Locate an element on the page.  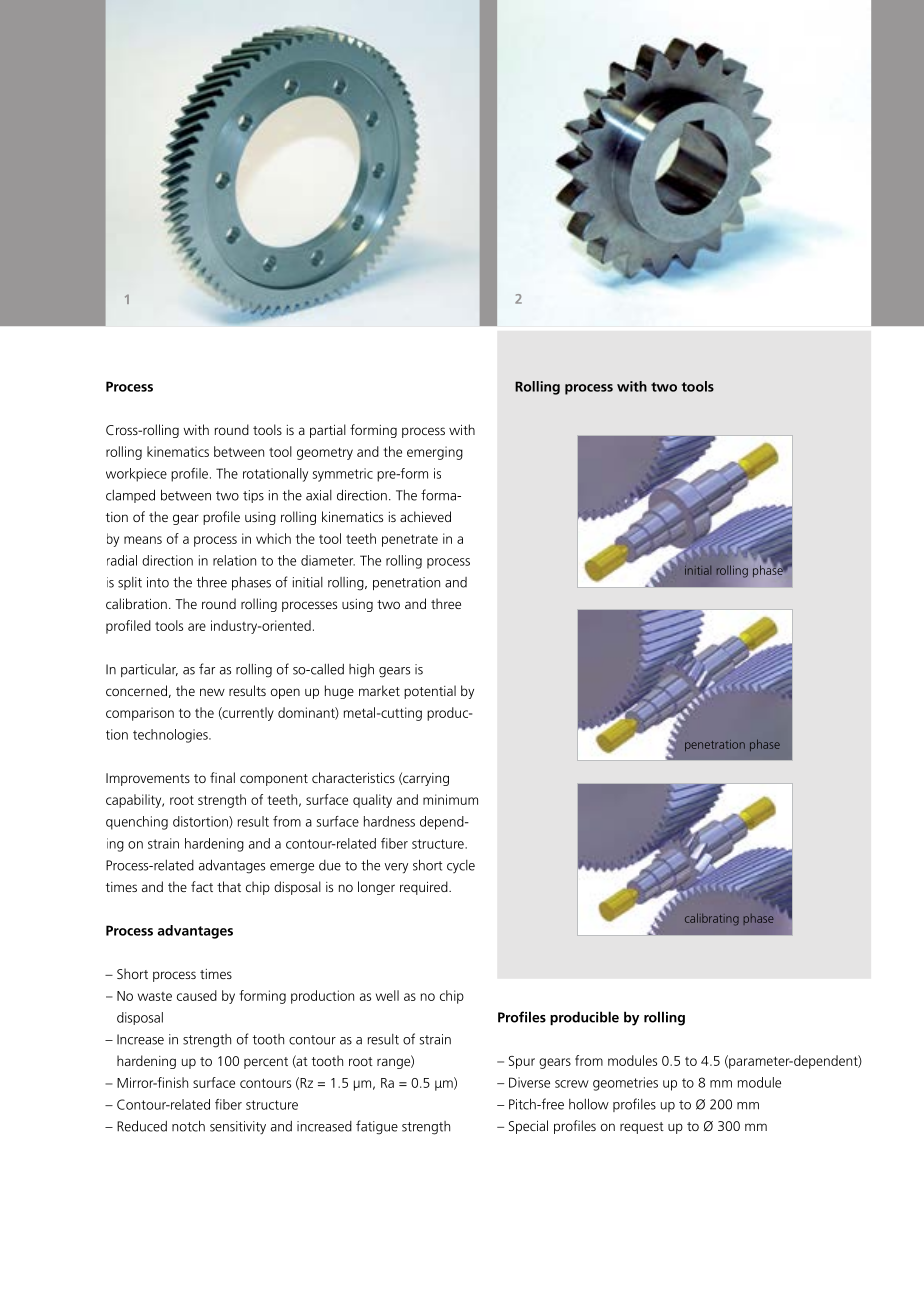
fact is located at coordinates (202, 886).
